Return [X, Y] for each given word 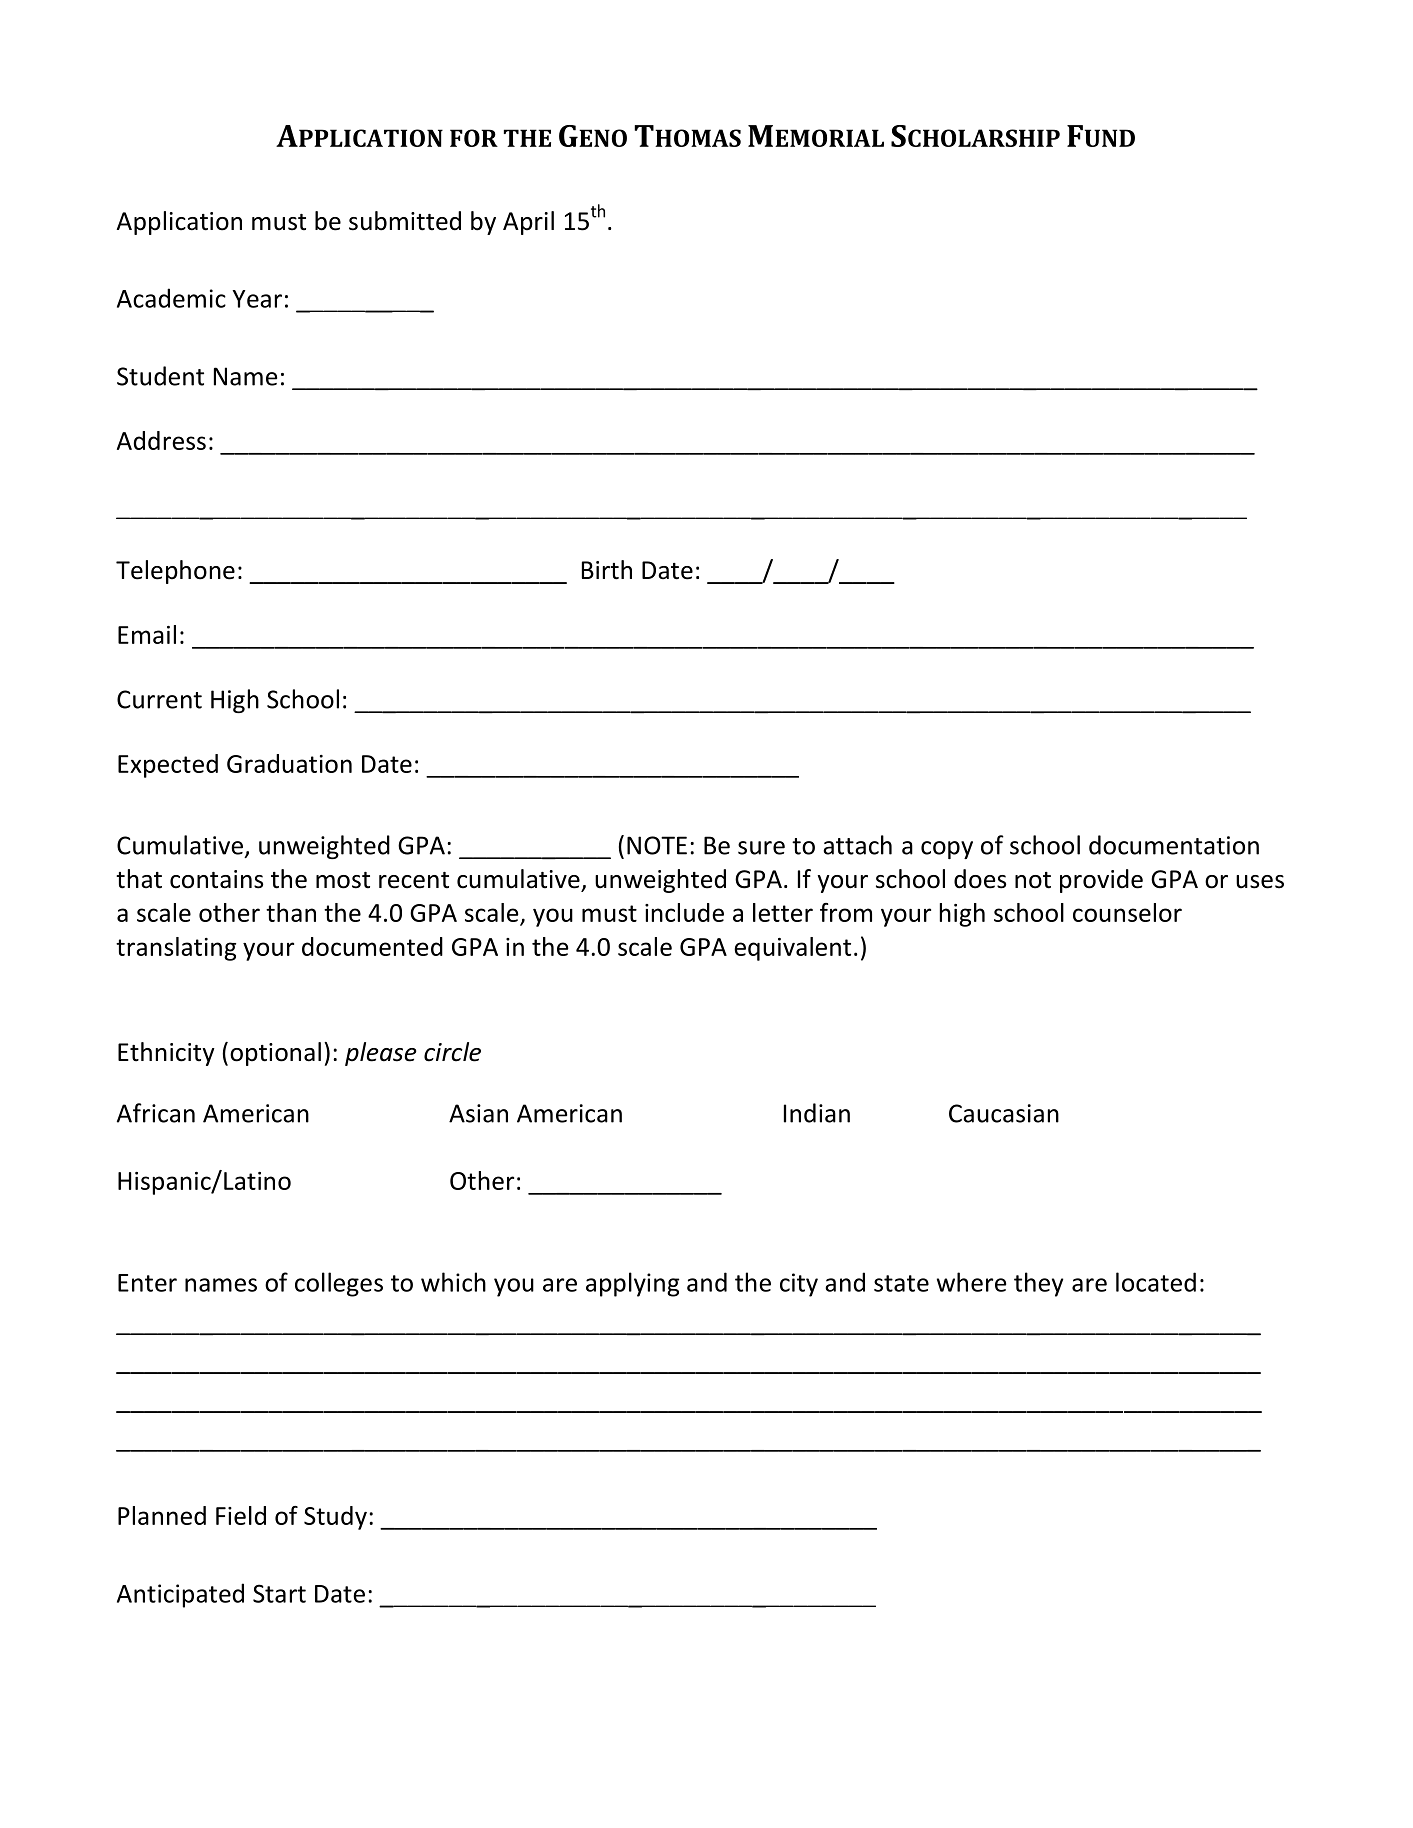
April [528, 223]
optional [275, 1054]
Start [279, 1593]
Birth [607, 570]
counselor [1127, 912]
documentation [1174, 845]
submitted [405, 221]
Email [147, 634]
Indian [817, 1113]
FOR [474, 138]
